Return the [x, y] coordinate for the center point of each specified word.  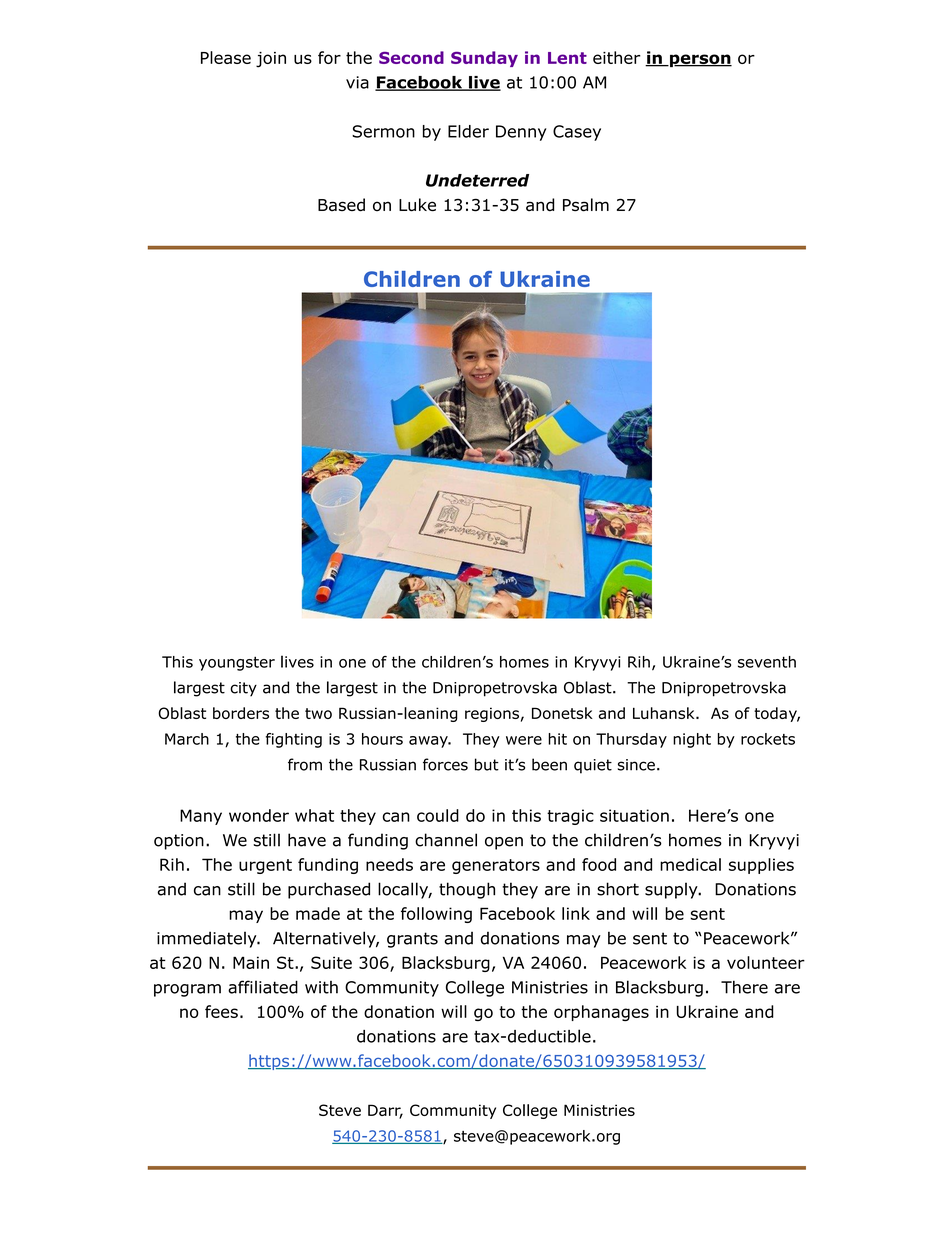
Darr [385, 1111]
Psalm [586, 205]
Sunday [484, 59]
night [692, 740]
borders [241, 713]
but [487, 764]
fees [221, 1011]
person [700, 60]
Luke [417, 205]
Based [341, 205]
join [271, 60]
